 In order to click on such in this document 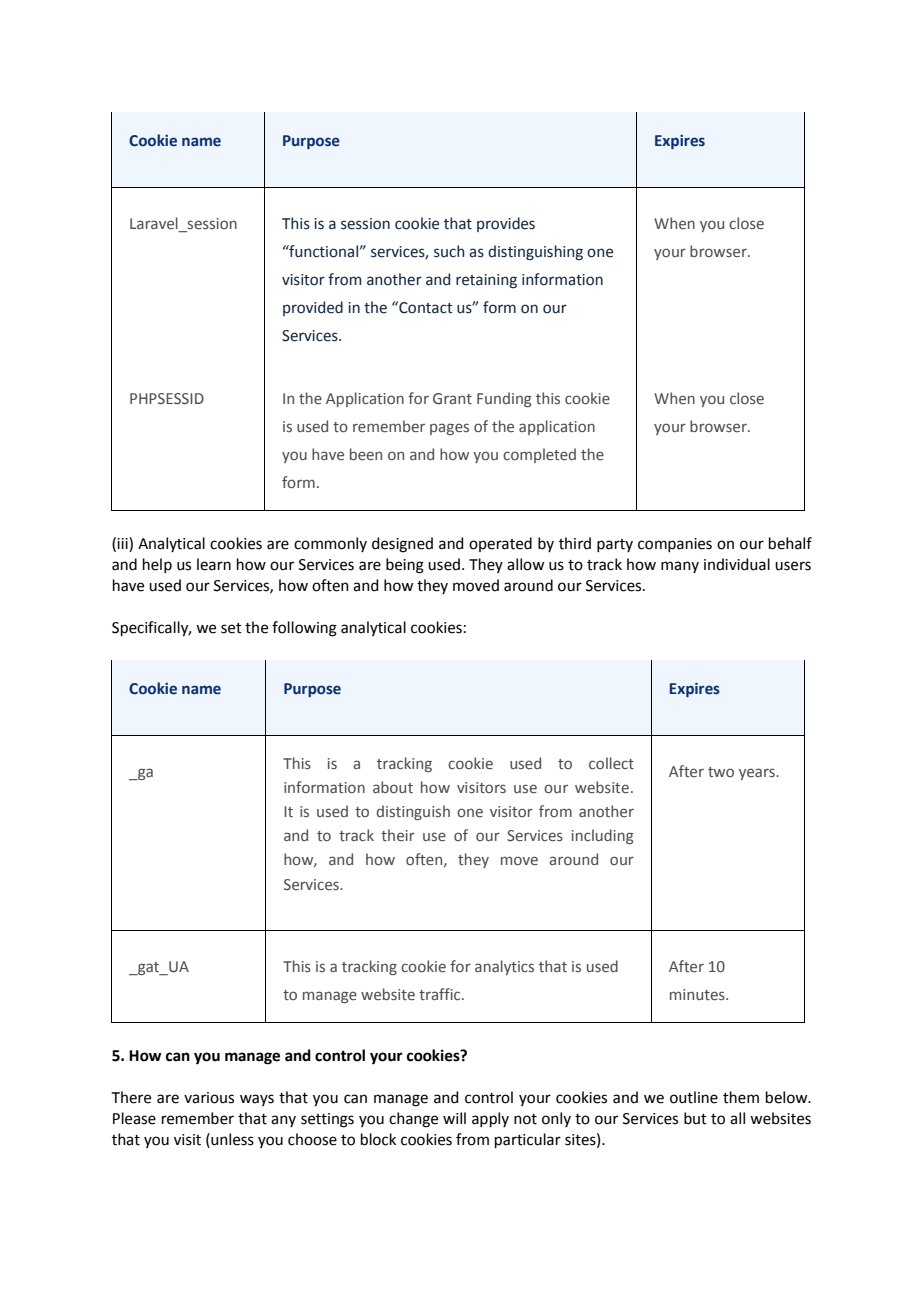, I will do `click(449, 251)`.
